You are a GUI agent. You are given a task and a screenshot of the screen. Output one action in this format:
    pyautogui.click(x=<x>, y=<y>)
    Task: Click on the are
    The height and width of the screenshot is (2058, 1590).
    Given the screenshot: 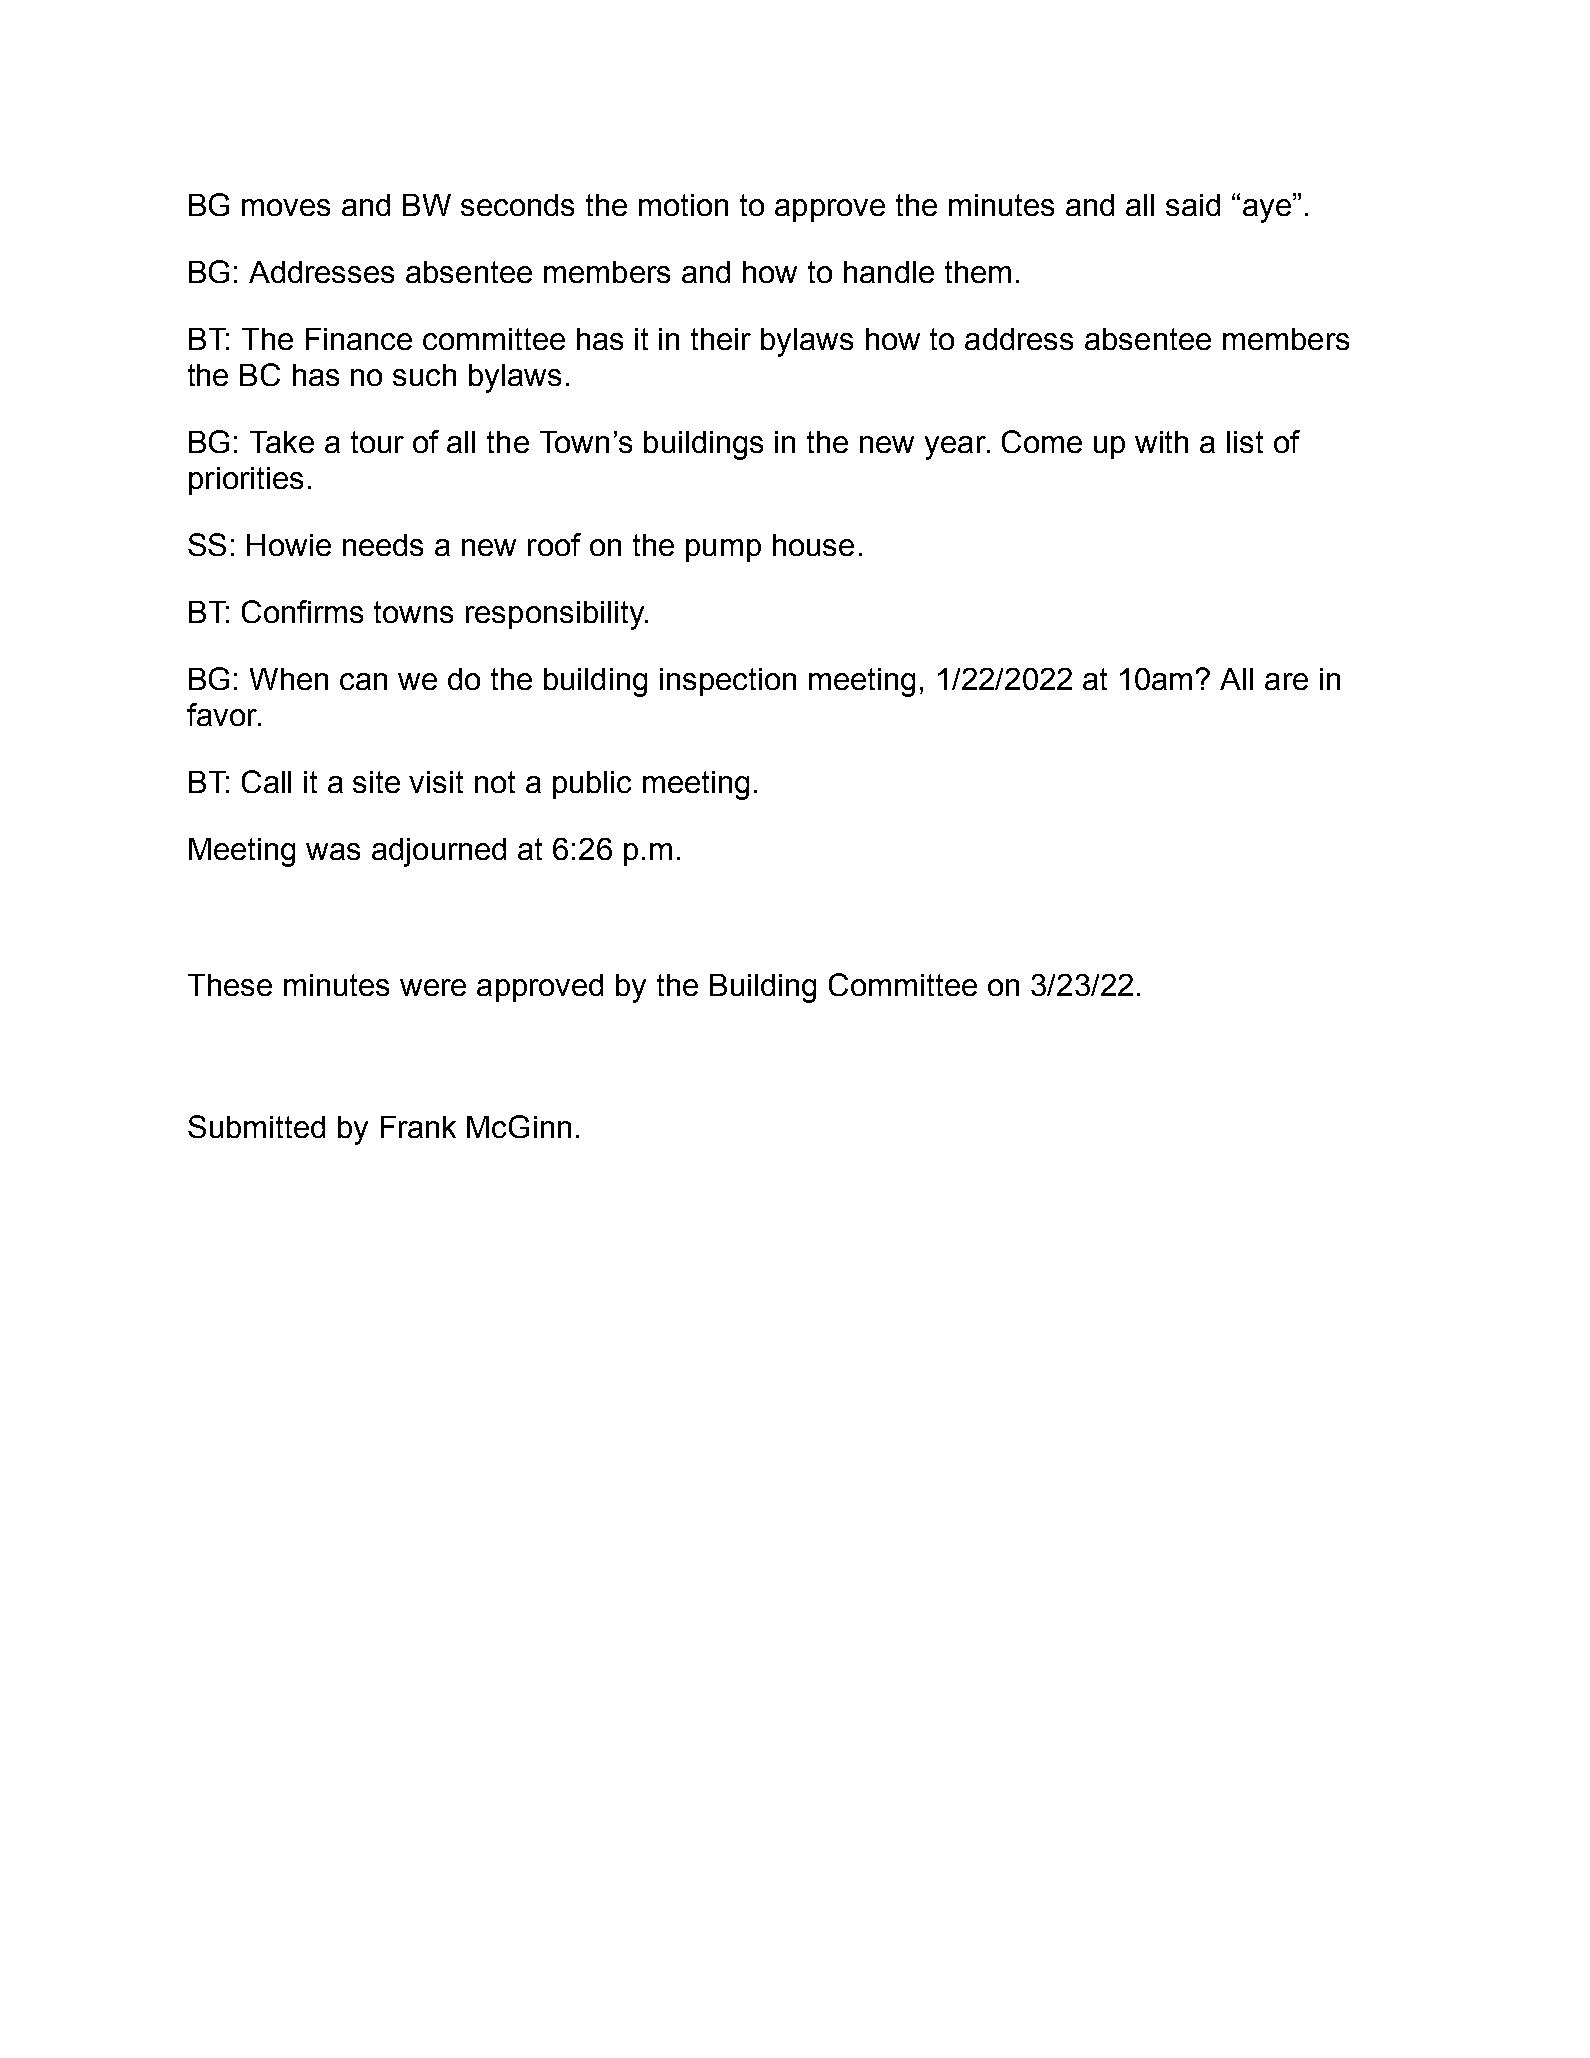 What is the action you would take?
    pyautogui.click(x=1286, y=681)
